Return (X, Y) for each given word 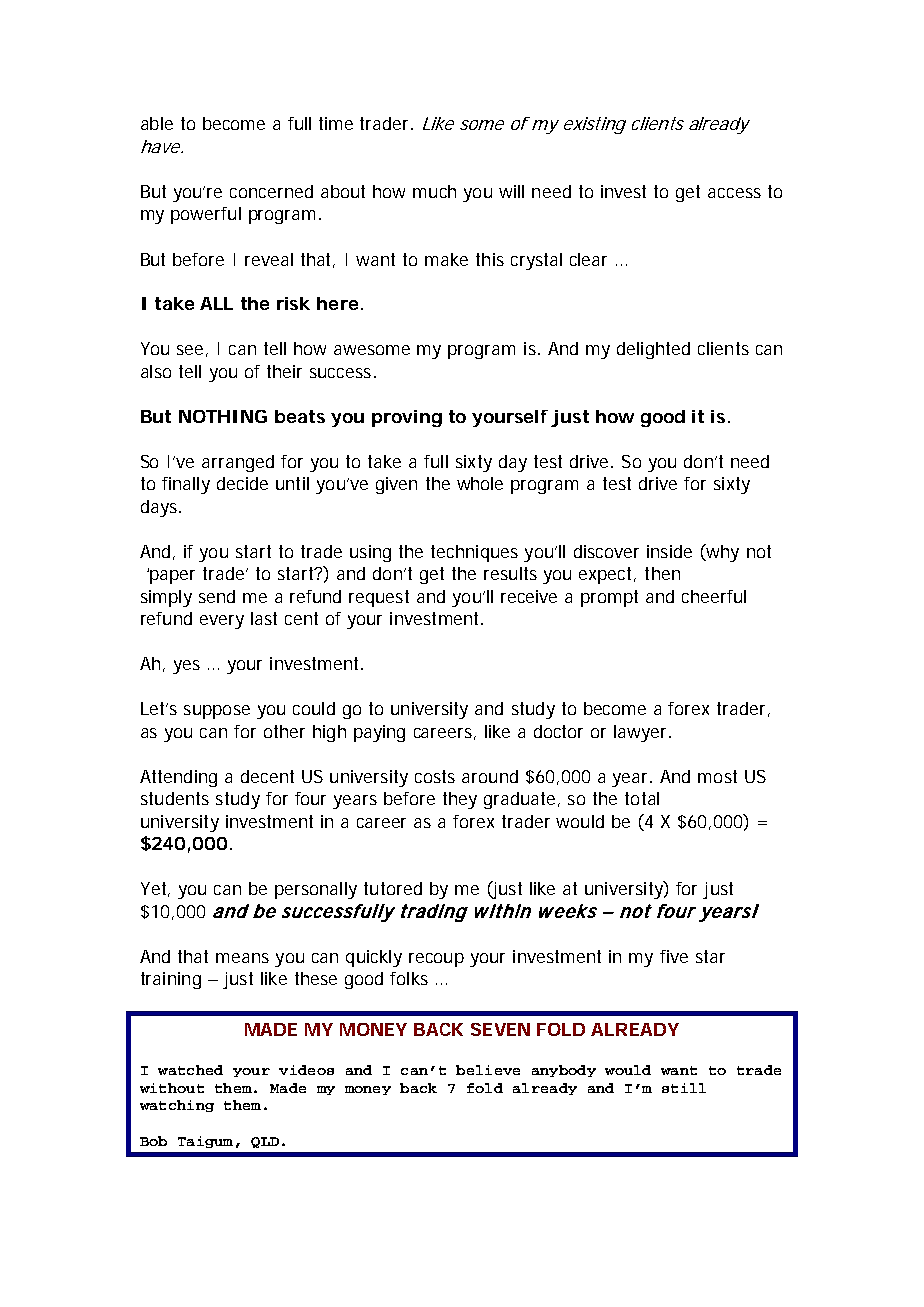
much (434, 191)
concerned (271, 191)
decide (242, 483)
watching (177, 1106)
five (674, 956)
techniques (474, 553)
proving (407, 418)
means (242, 958)
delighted (653, 350)
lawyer (642, 733)
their (284, 371)
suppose (217, 712)
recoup (436, 960)
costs (435, 776)
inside (669, 551)
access (734, 193)
